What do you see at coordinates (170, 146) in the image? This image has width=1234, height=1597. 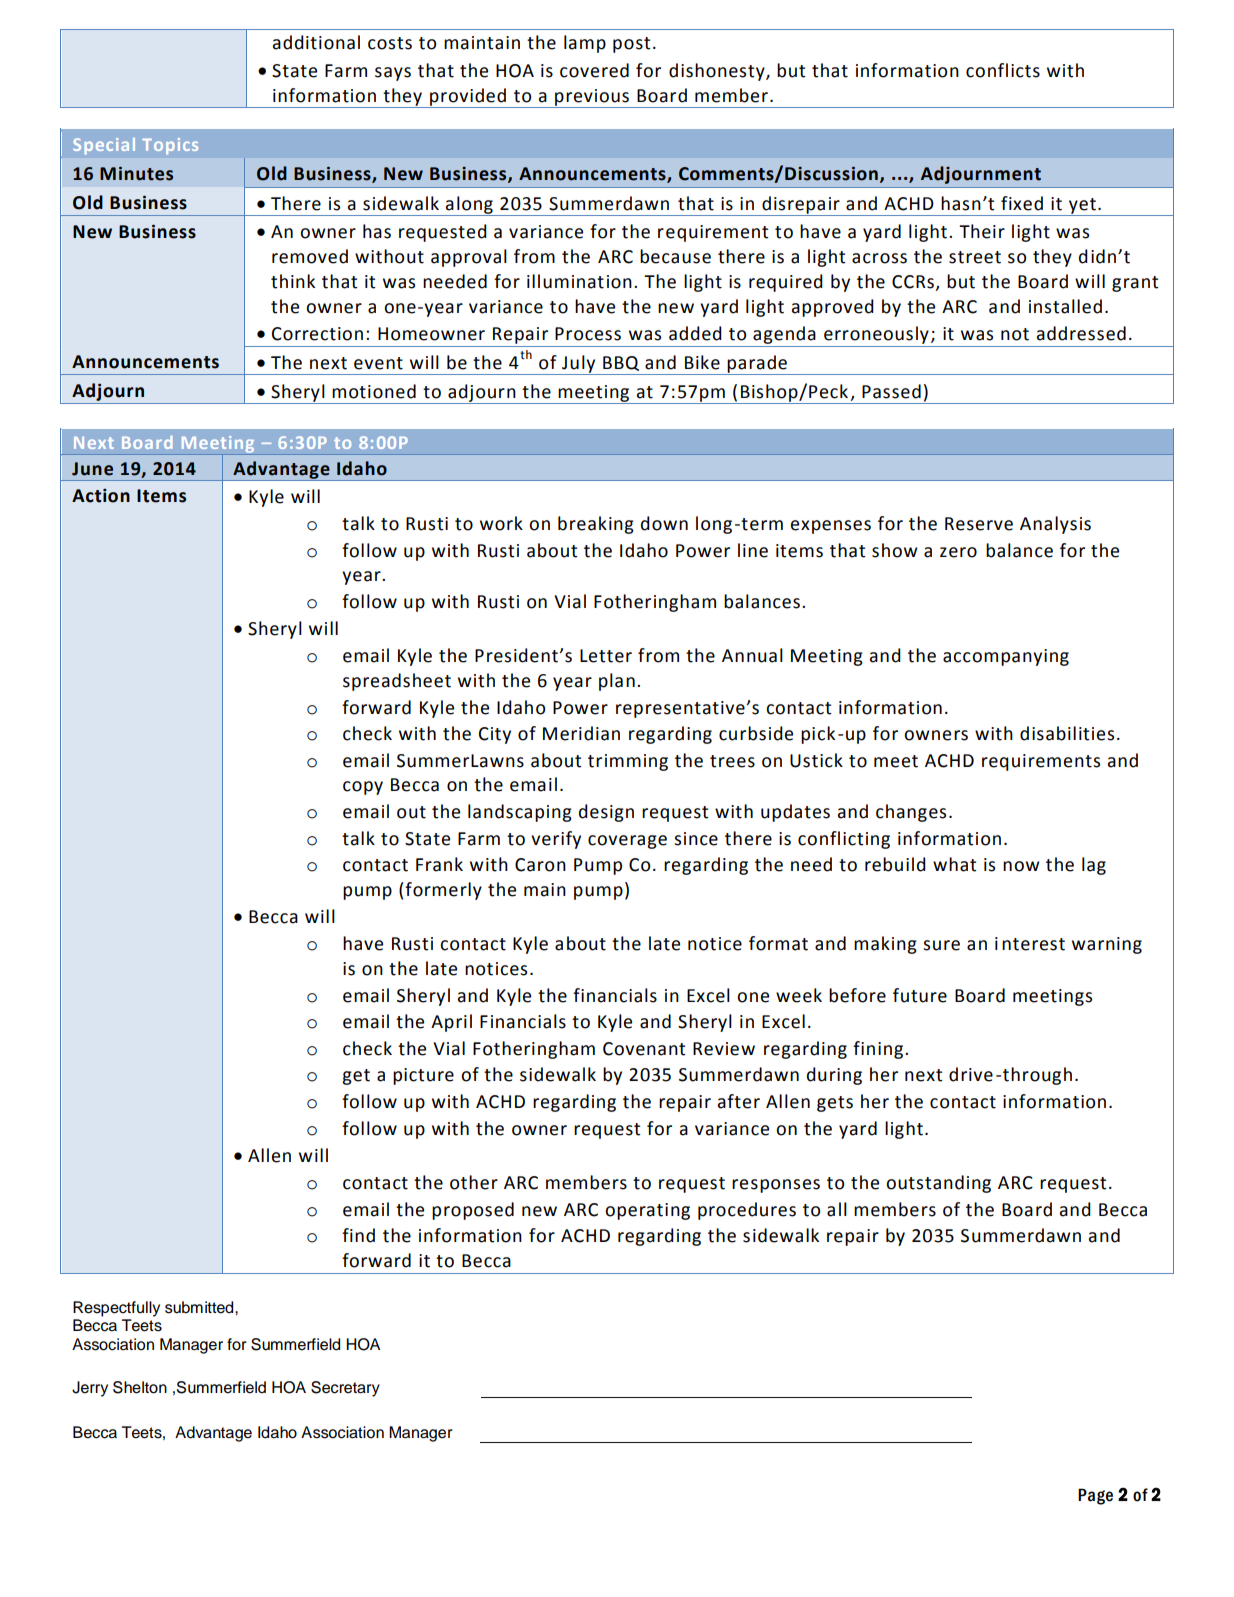 I see `Topics` at bounding box center [170, 146].
